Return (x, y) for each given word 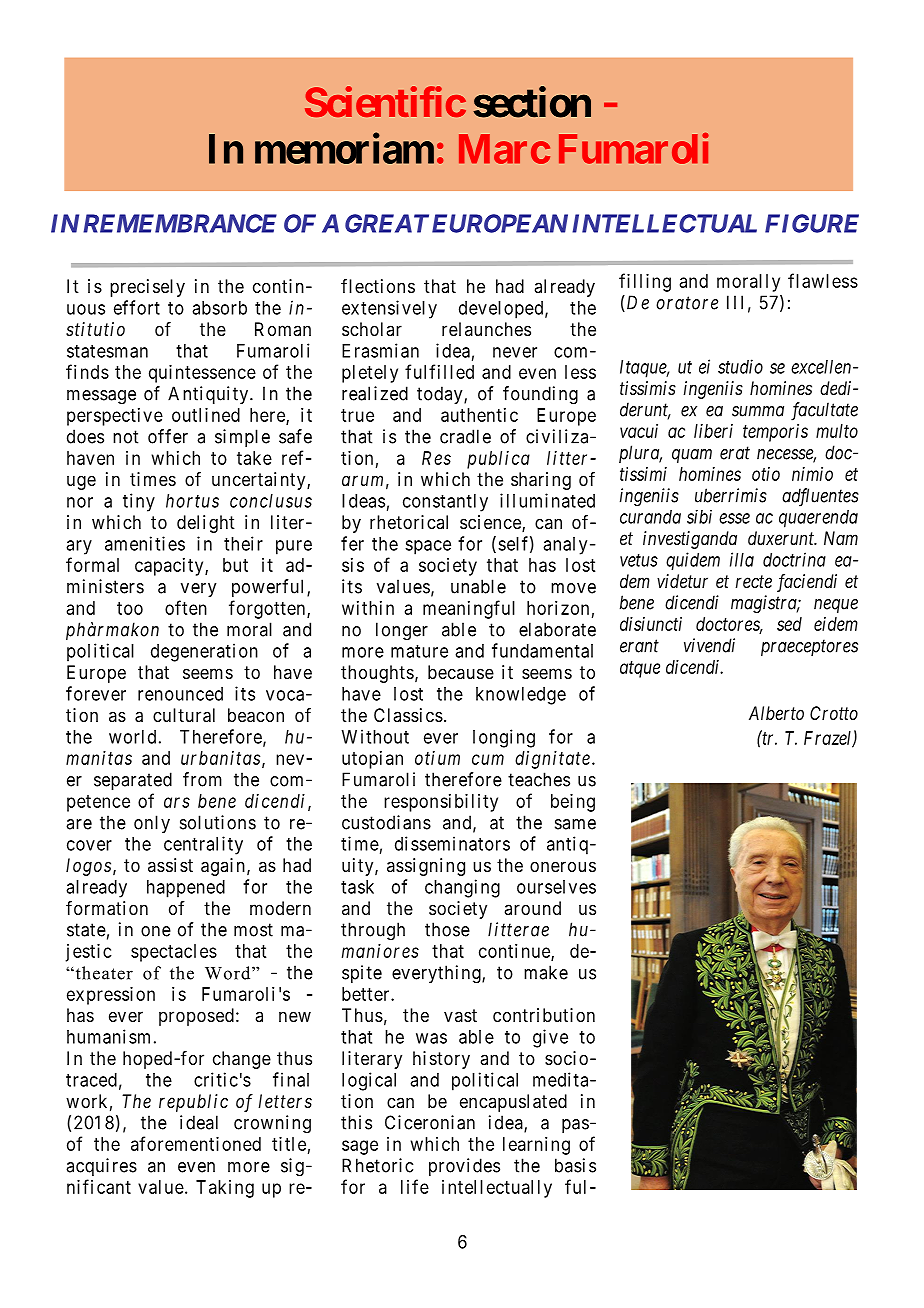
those (447, 929)
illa (742, 559)
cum (488, 759)
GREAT (387, 223)
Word (229, 973)
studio (740, 366)
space (428, 547)
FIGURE (812, 223)
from (202, 779)
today (441, 395)
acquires (101, 1167)
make (546, 972)
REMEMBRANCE (180, 223)
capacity (170, 567)
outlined (206, 415)
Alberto (776, 713)
